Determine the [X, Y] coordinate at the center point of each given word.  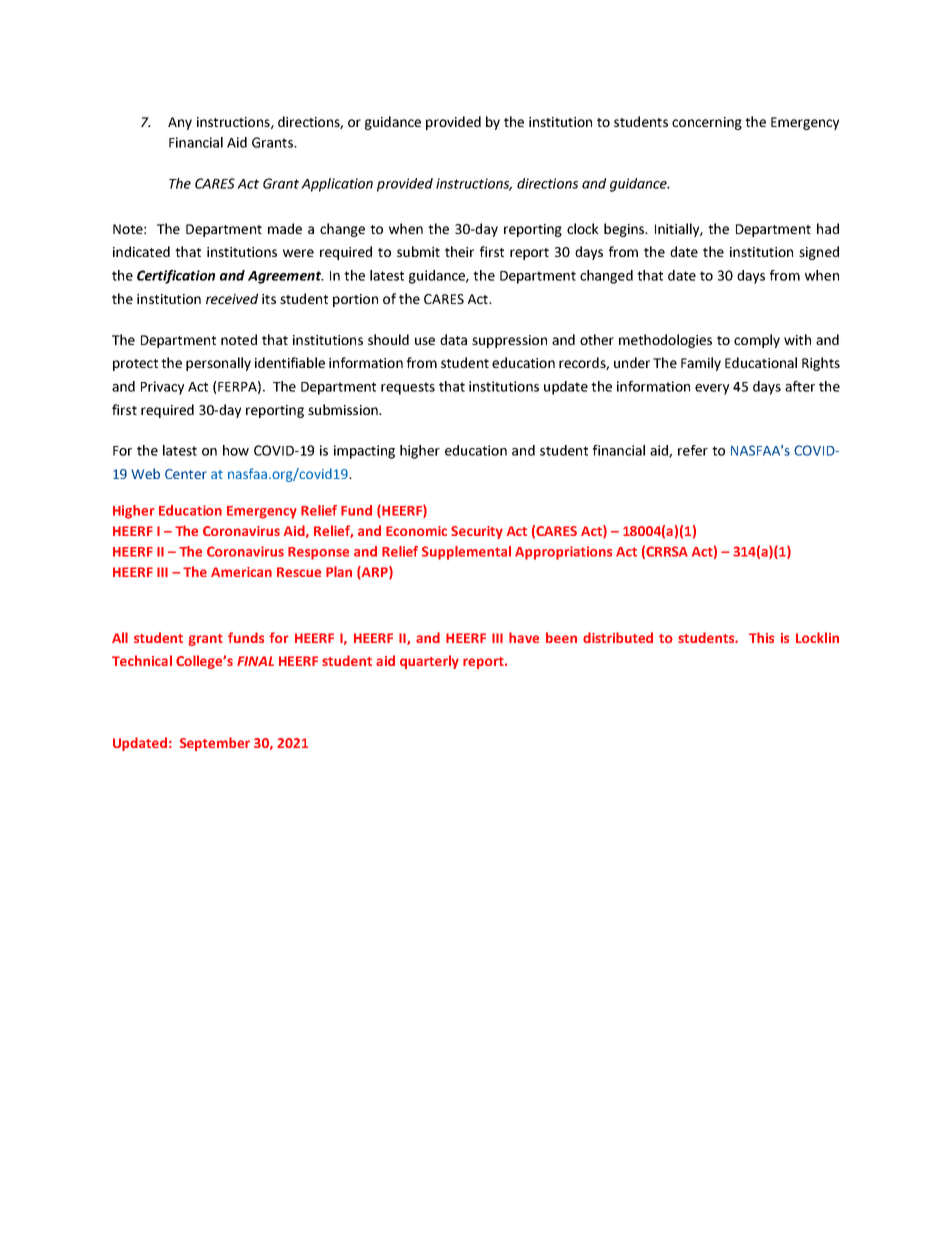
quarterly [429, 662]
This [761, 637]
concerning [707, 123]
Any [180, 123]
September [215, 744]
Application [337, 185]
